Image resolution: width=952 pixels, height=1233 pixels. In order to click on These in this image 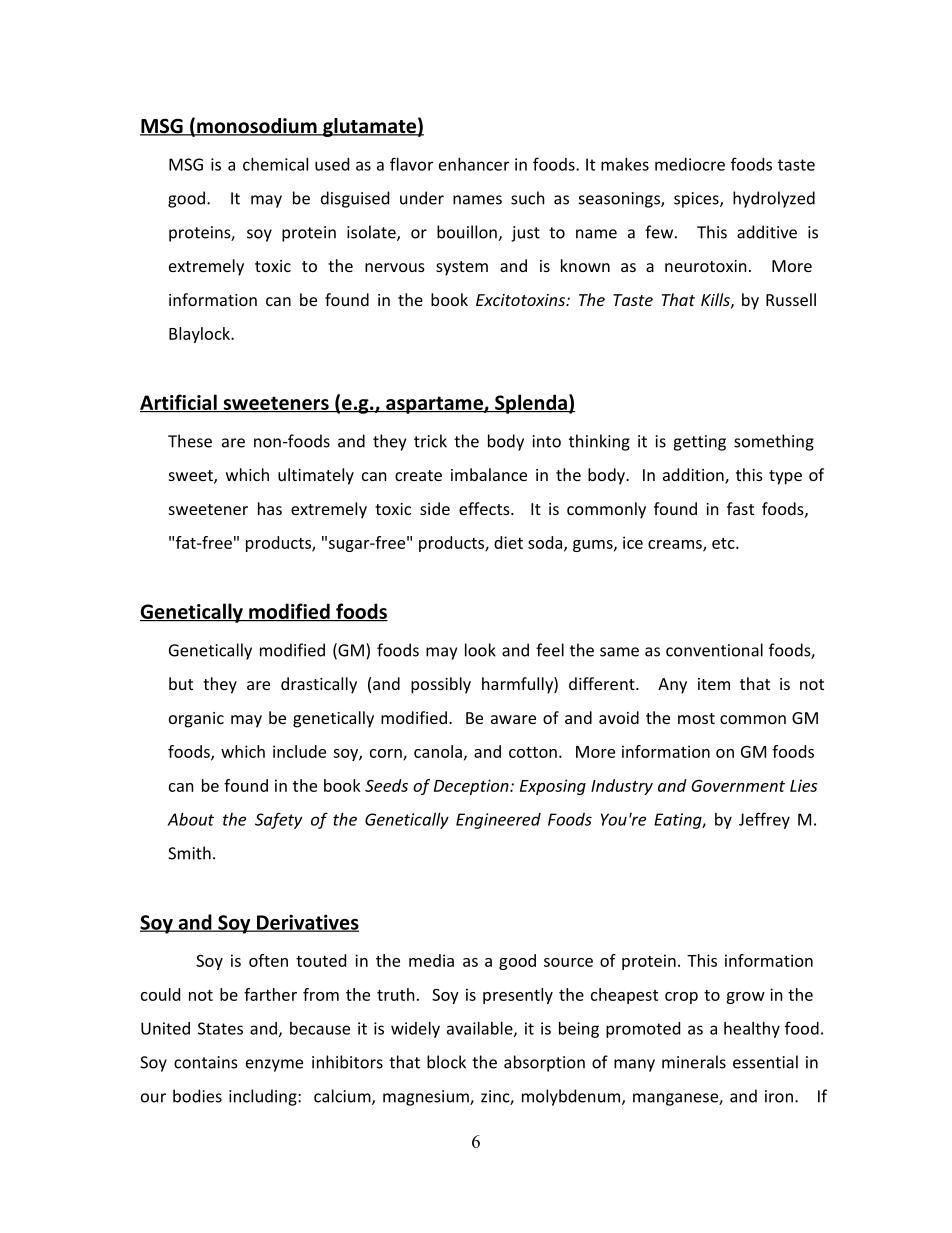, I will do `click(190, 441)`.
